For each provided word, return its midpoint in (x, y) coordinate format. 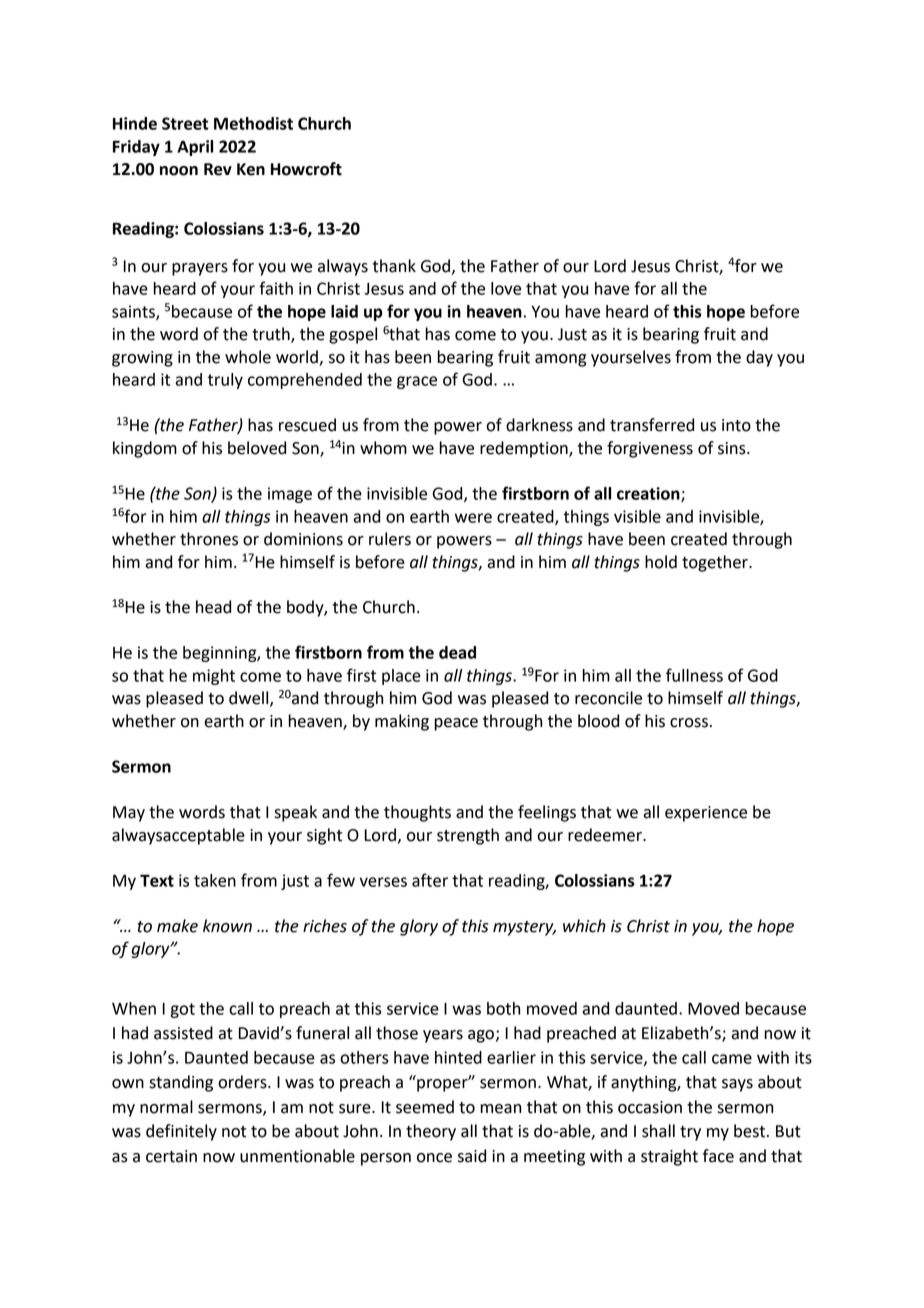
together (716, 563)
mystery (524, 928)
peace (456, 724)
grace (417, 382)
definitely (181, 1132)
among (560, 360)
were (473, 518)
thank (394, 266)
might (214, 677)
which (584, 926)
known (227, 926)
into (736, 425)
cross (689, 723)
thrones (209, 539)
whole (248, 357)
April (195, 148)
